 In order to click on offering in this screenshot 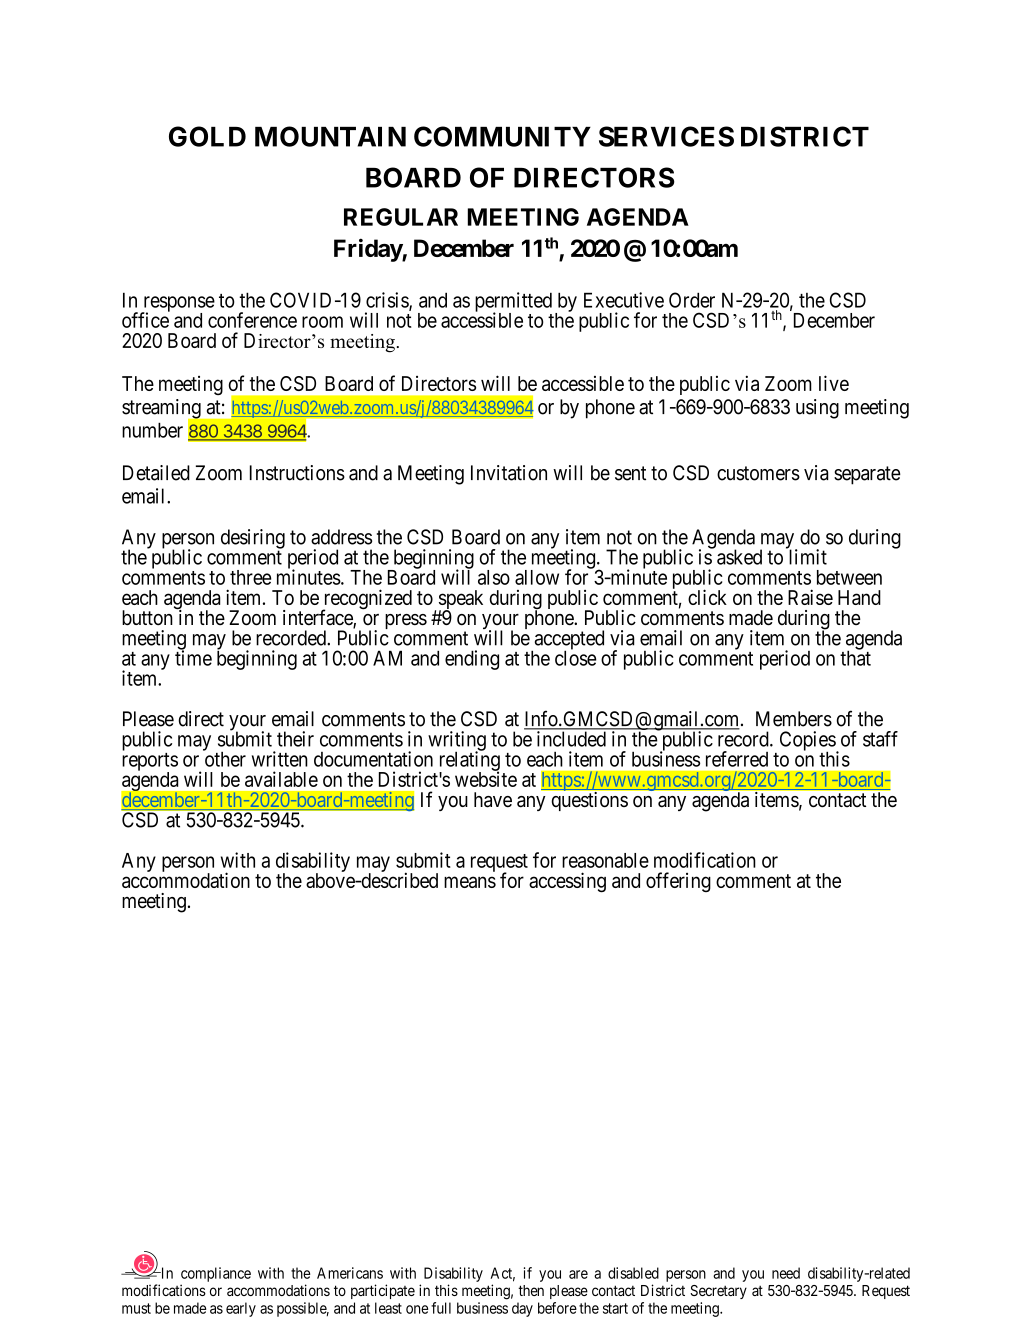, I will do `click(678, 882)`.
